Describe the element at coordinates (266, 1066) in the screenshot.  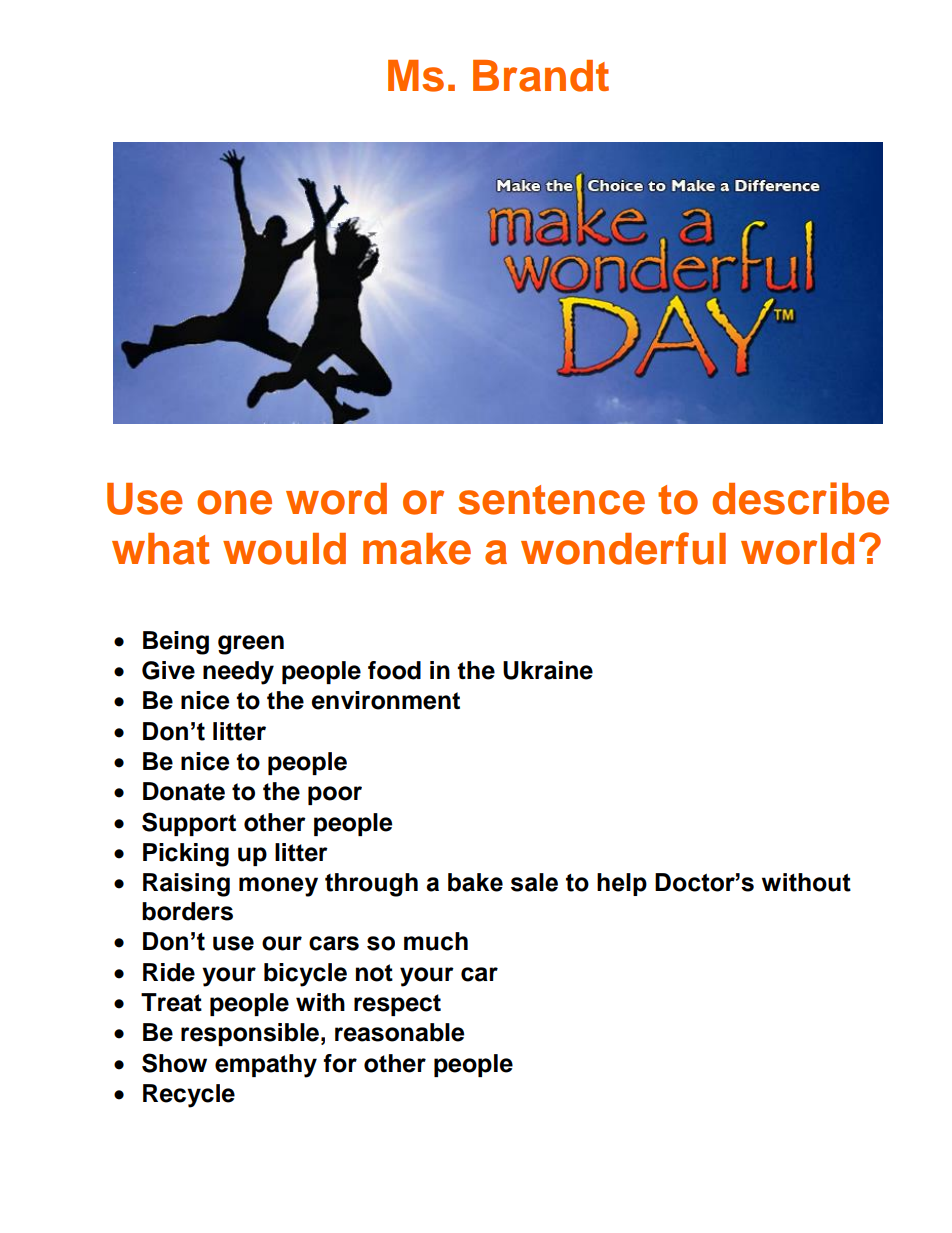
I see `empathy` at that location.
